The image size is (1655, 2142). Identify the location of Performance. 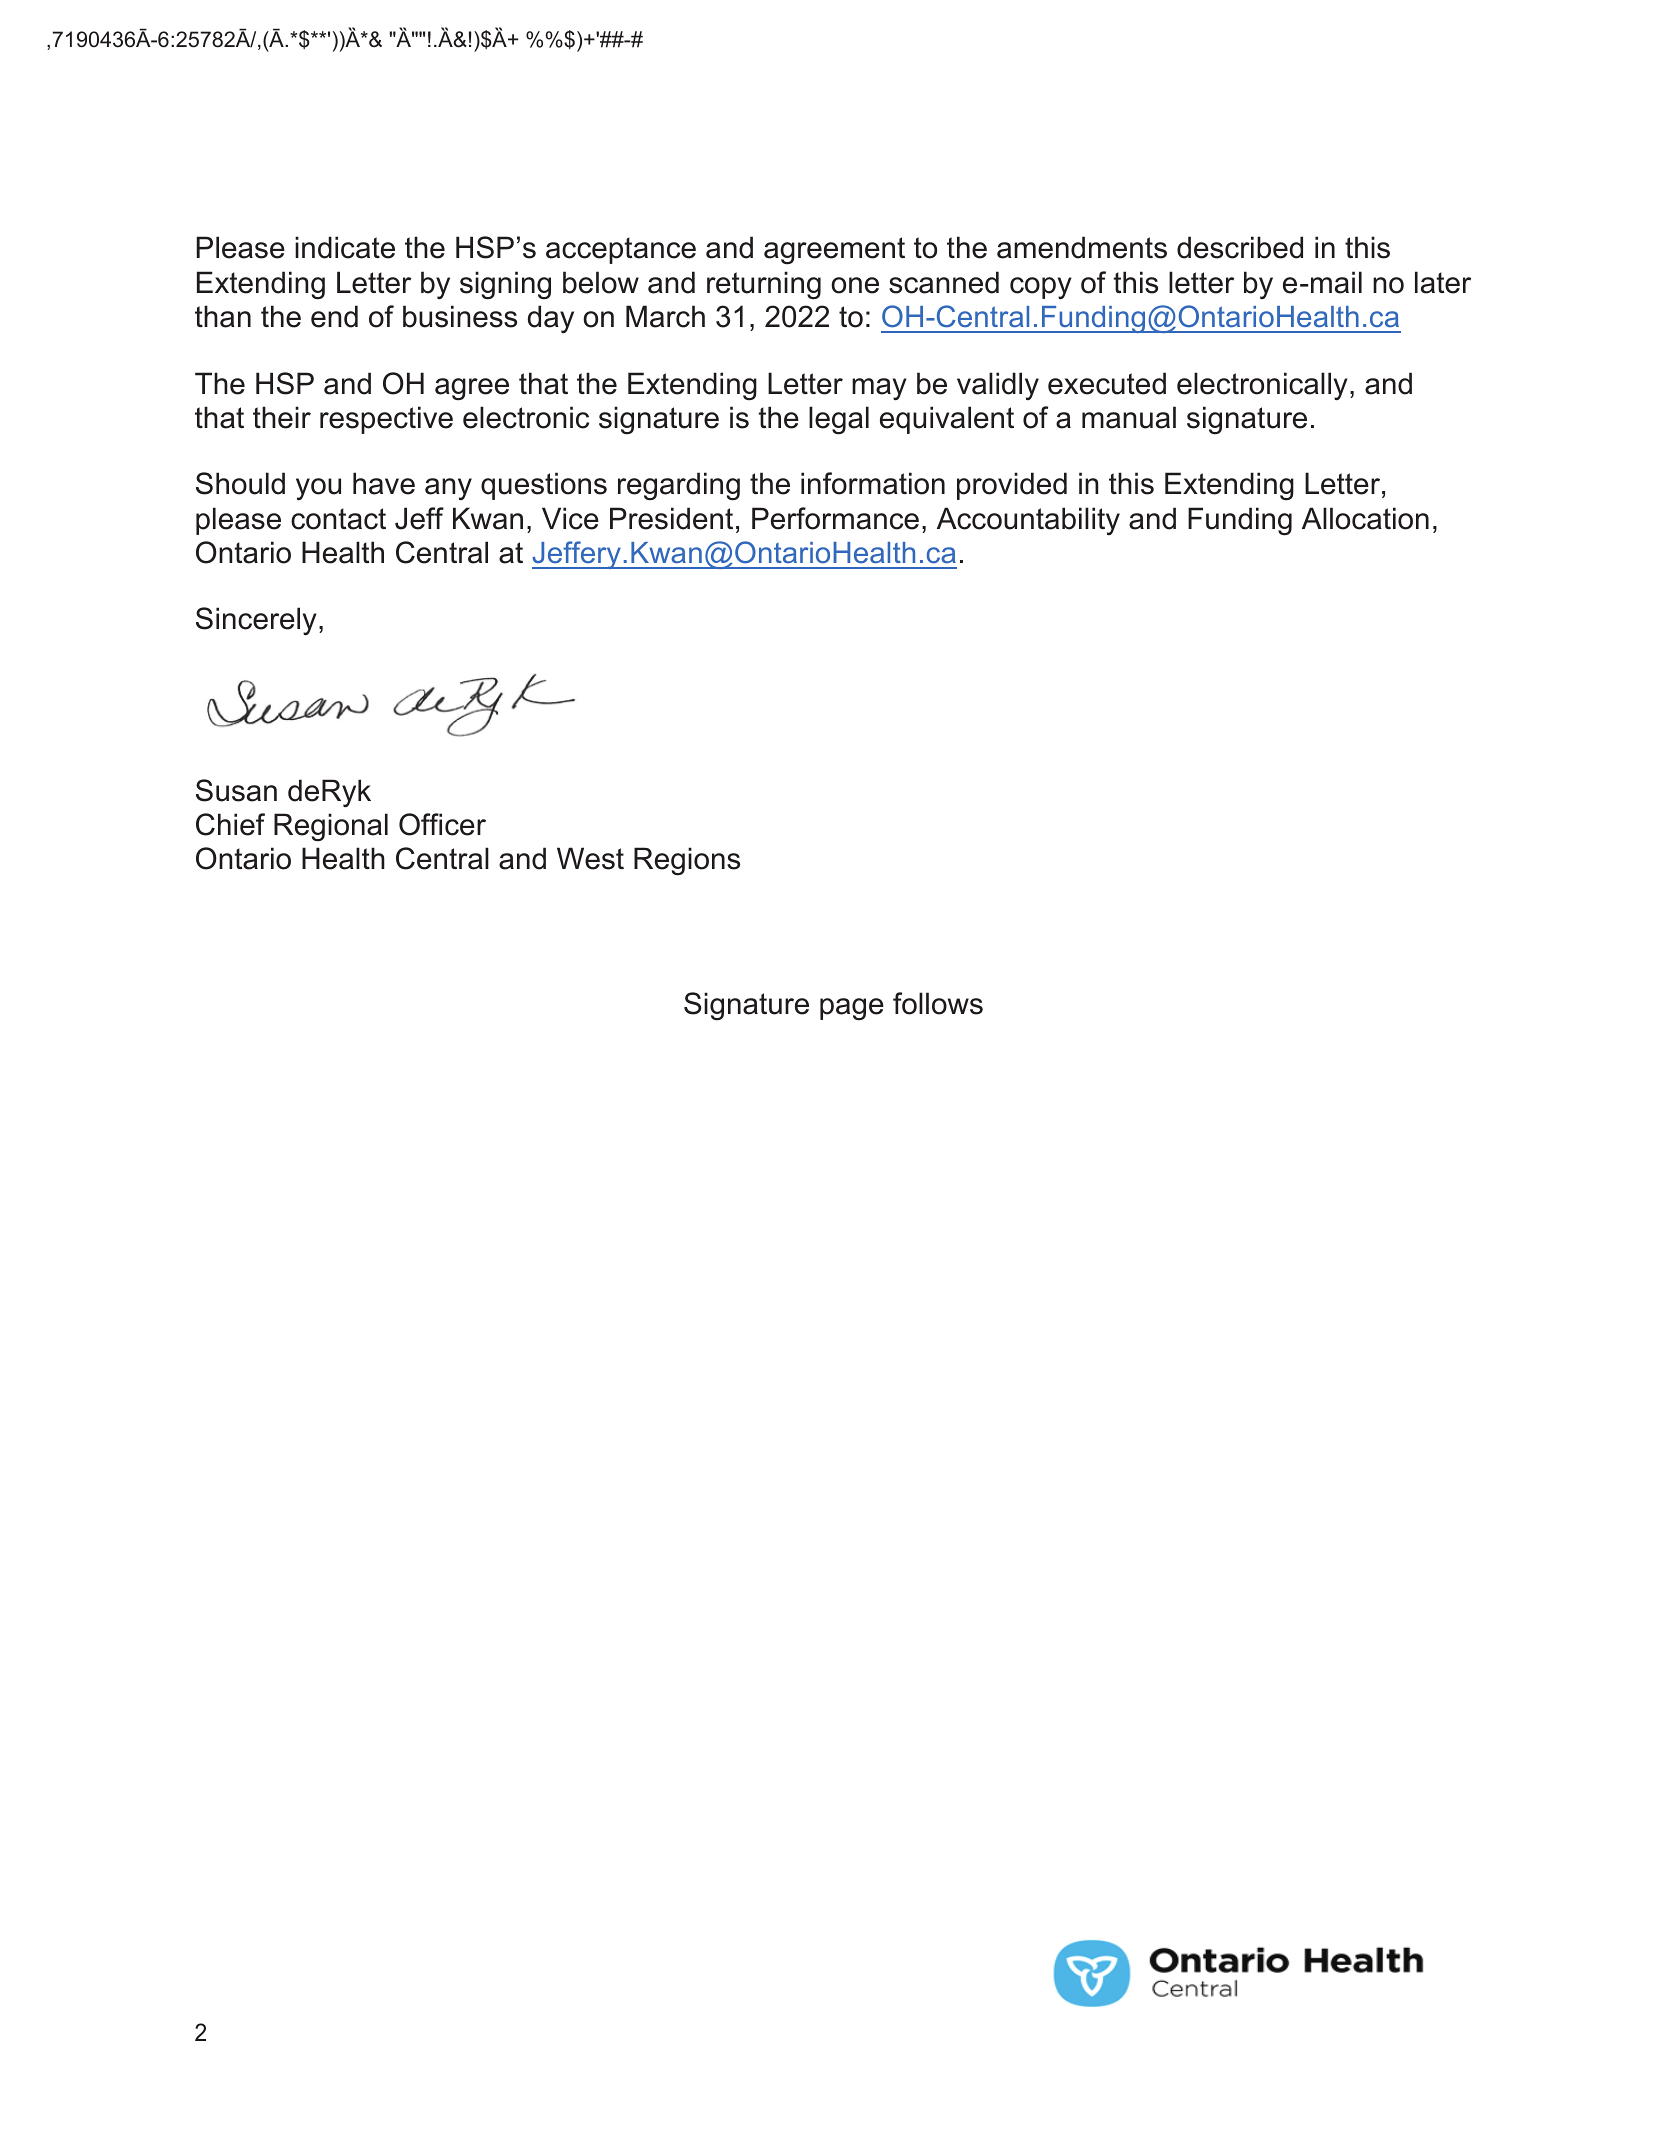
(835, 518).
